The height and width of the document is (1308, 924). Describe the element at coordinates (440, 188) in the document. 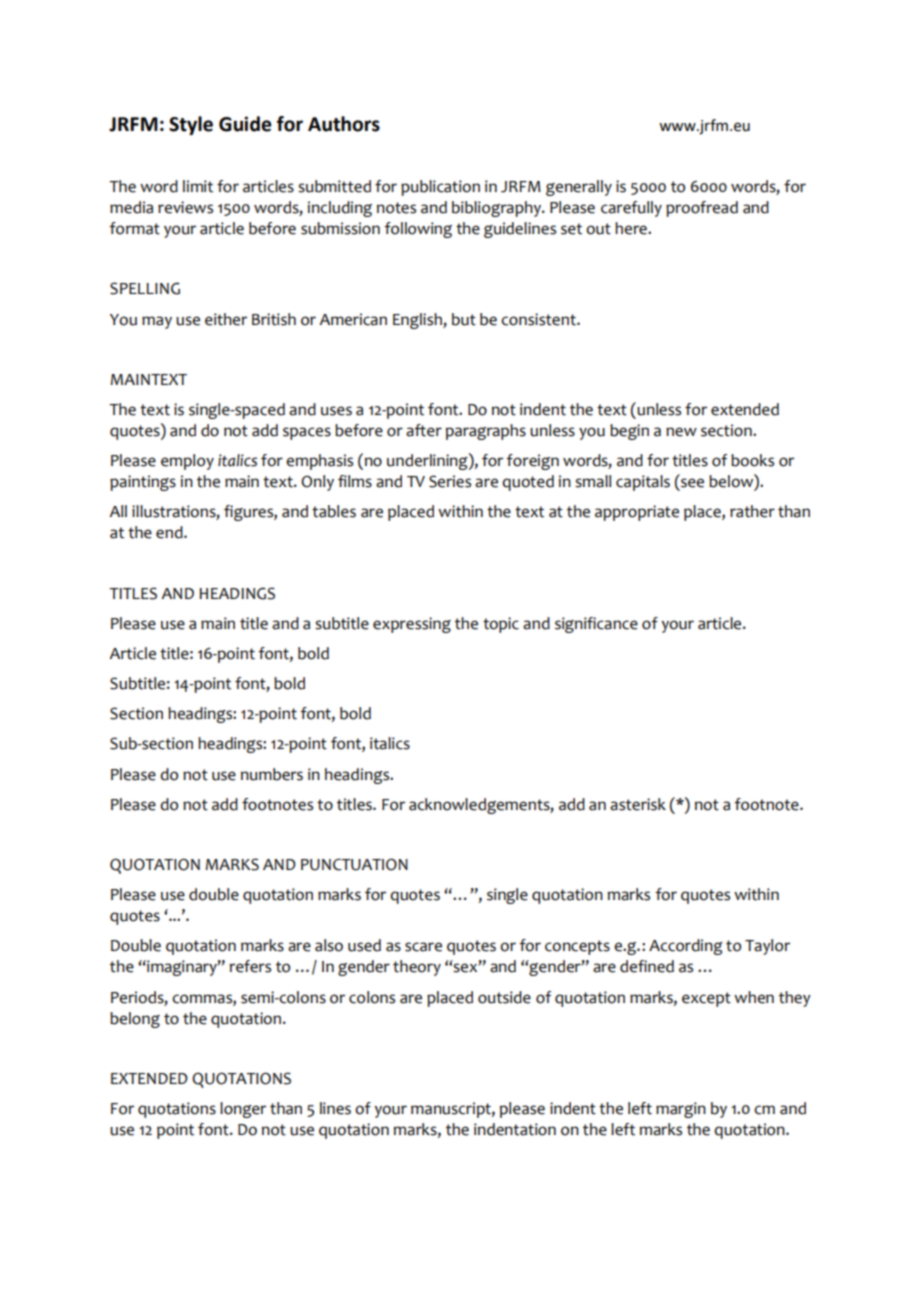

I see `publication` at that location.
